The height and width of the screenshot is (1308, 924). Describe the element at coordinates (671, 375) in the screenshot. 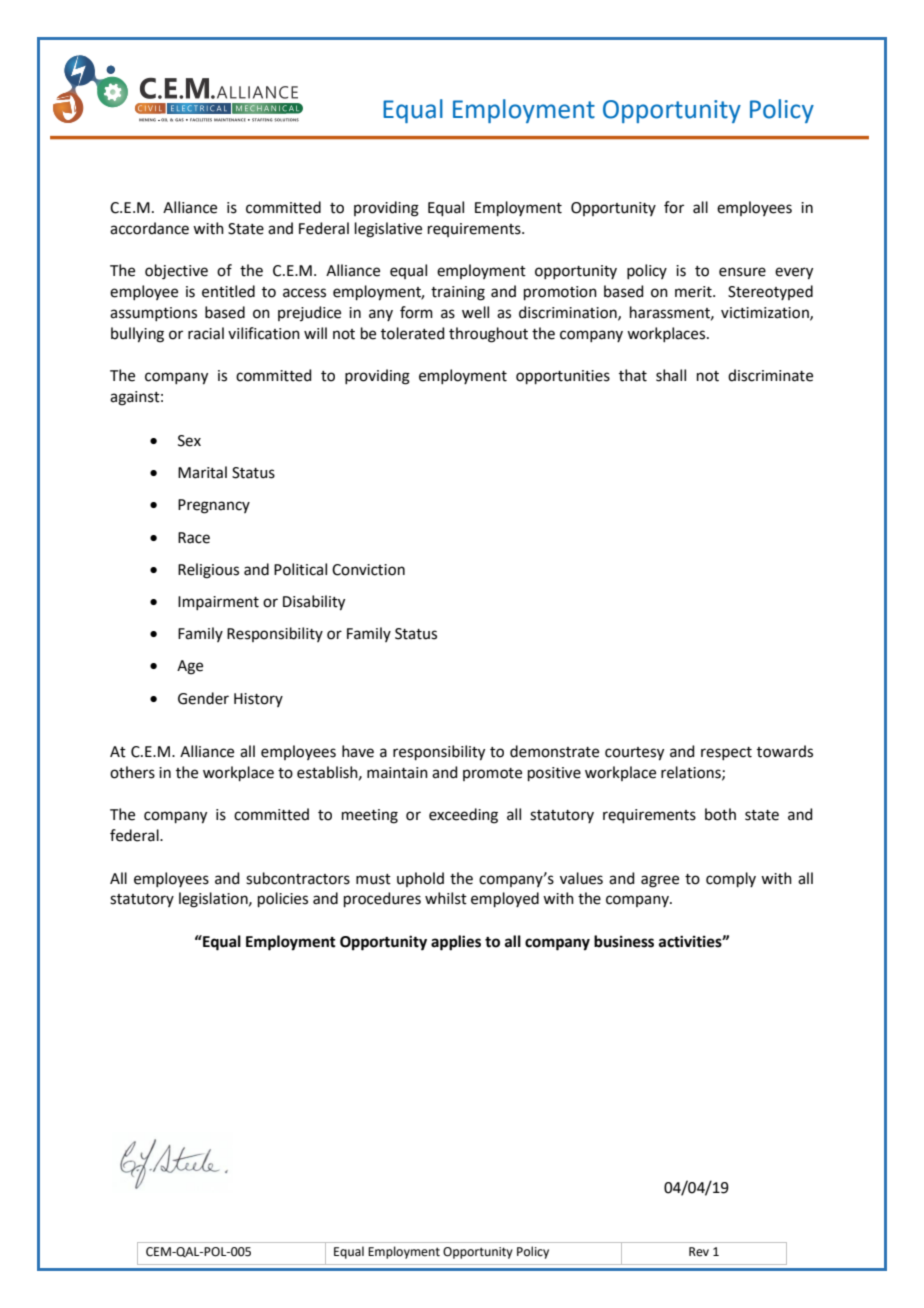

I see `shall` at that location.
